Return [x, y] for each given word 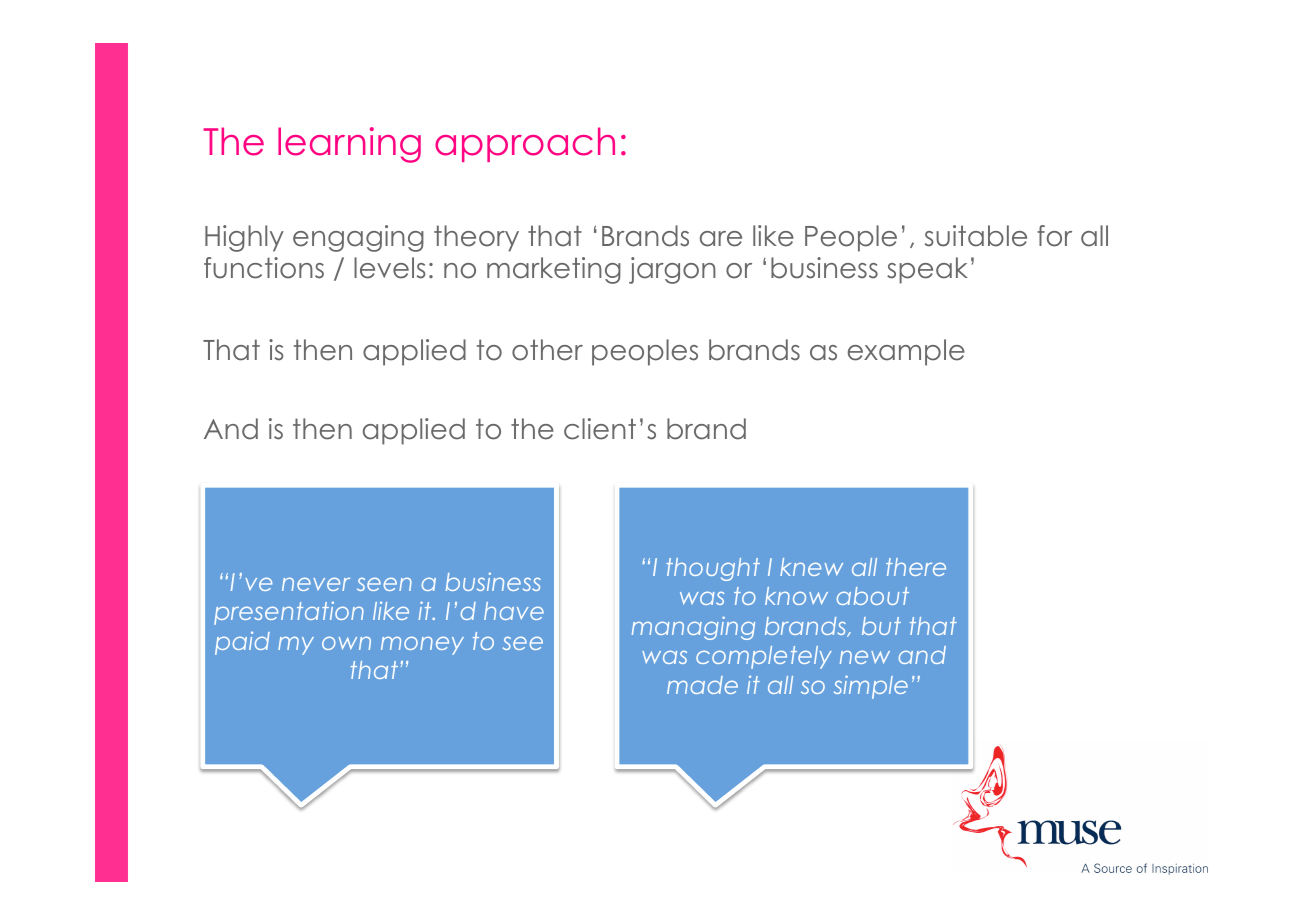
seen [384, 584]
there [916, 567]
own [346, 643]
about [873, 596]
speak [927, 270]
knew [811, 567]
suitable [976, 236]
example [906, 352]
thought [713, 569]
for [1054, 236]
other [547, 350]
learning [349, 145]
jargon [672, 270]
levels [389, 268]
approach [525, 144]
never [316, 584]
